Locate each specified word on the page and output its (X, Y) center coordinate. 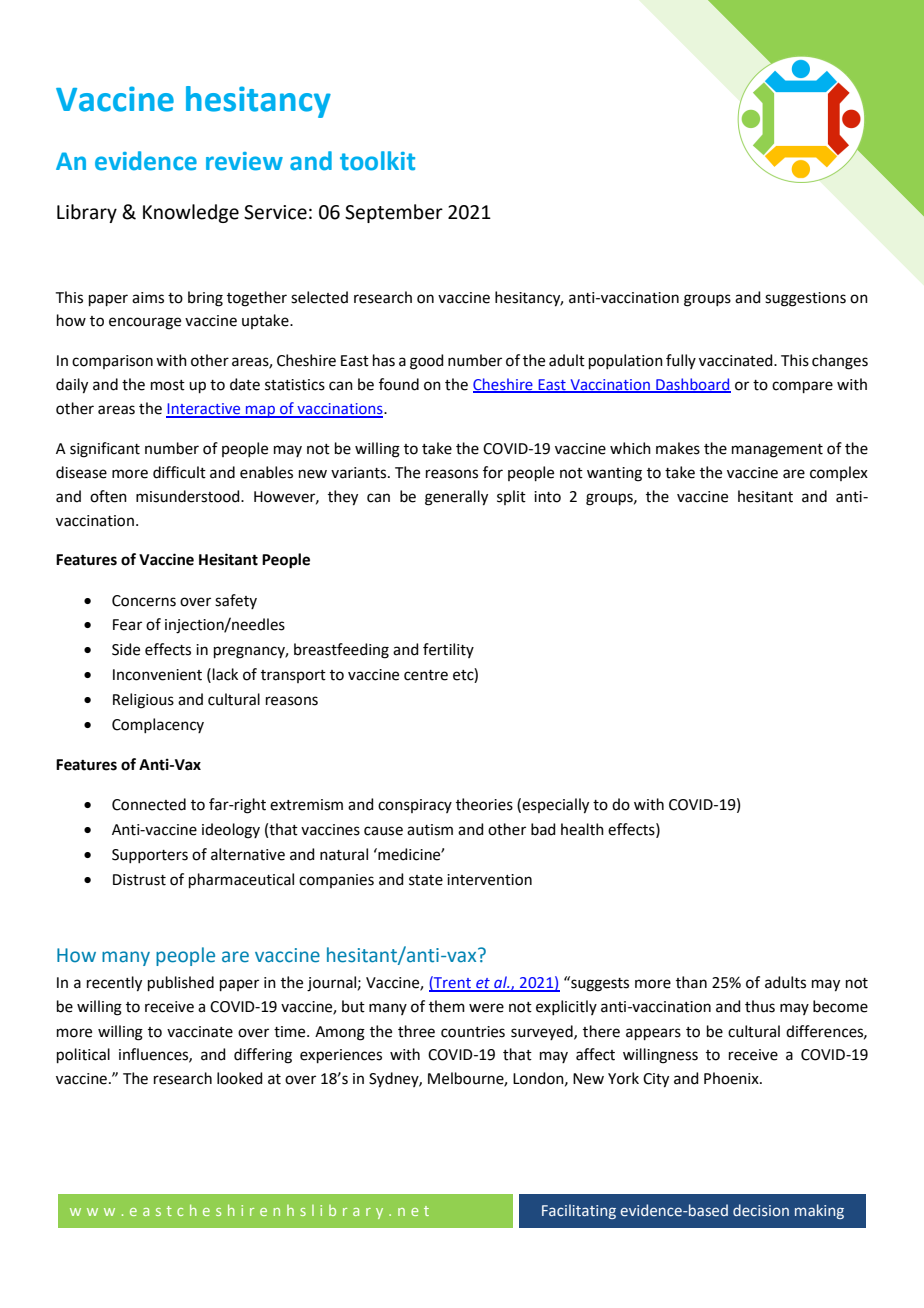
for (493, 472)
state (426, 880)
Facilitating (579, 1211)
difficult (179, 472)
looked (240, 1078)
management (777, 451)
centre (426, 675)
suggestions (805, 299)
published (181, 983)
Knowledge (191, 213)
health (582, 829)
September (394, 213)
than (691, 982)
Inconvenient (157, 675)
